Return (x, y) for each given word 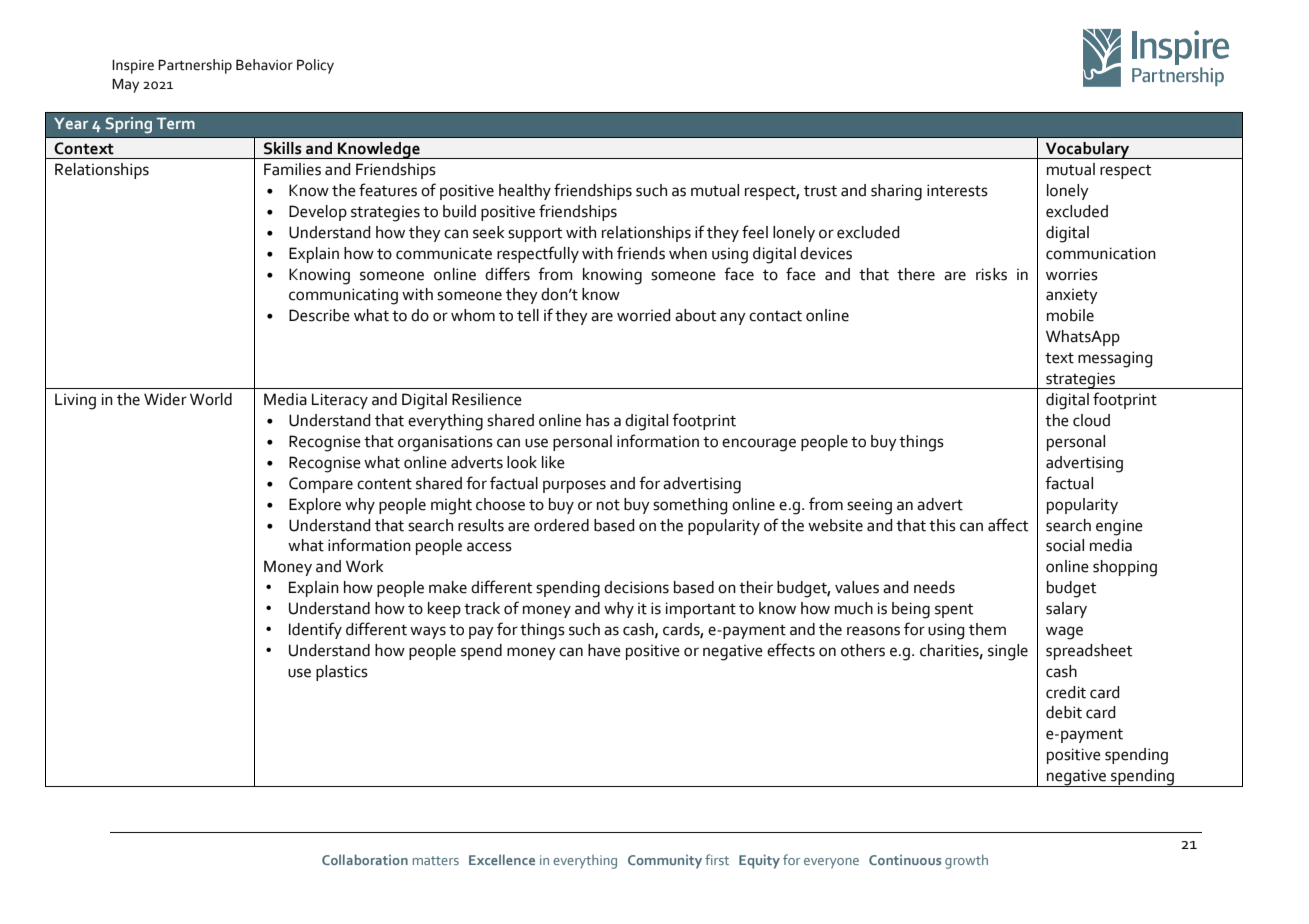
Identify (315, 630)
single (1008, 652)
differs (507, 274)
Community (665, 861)
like (553, 462)
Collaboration (365, 859)
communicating (343, 296)
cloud (1091, 420)
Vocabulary (1087, 150)
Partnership (195, 66)
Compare (321, 485)
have (604, 650)
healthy (525, 192)
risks (991, 274)
